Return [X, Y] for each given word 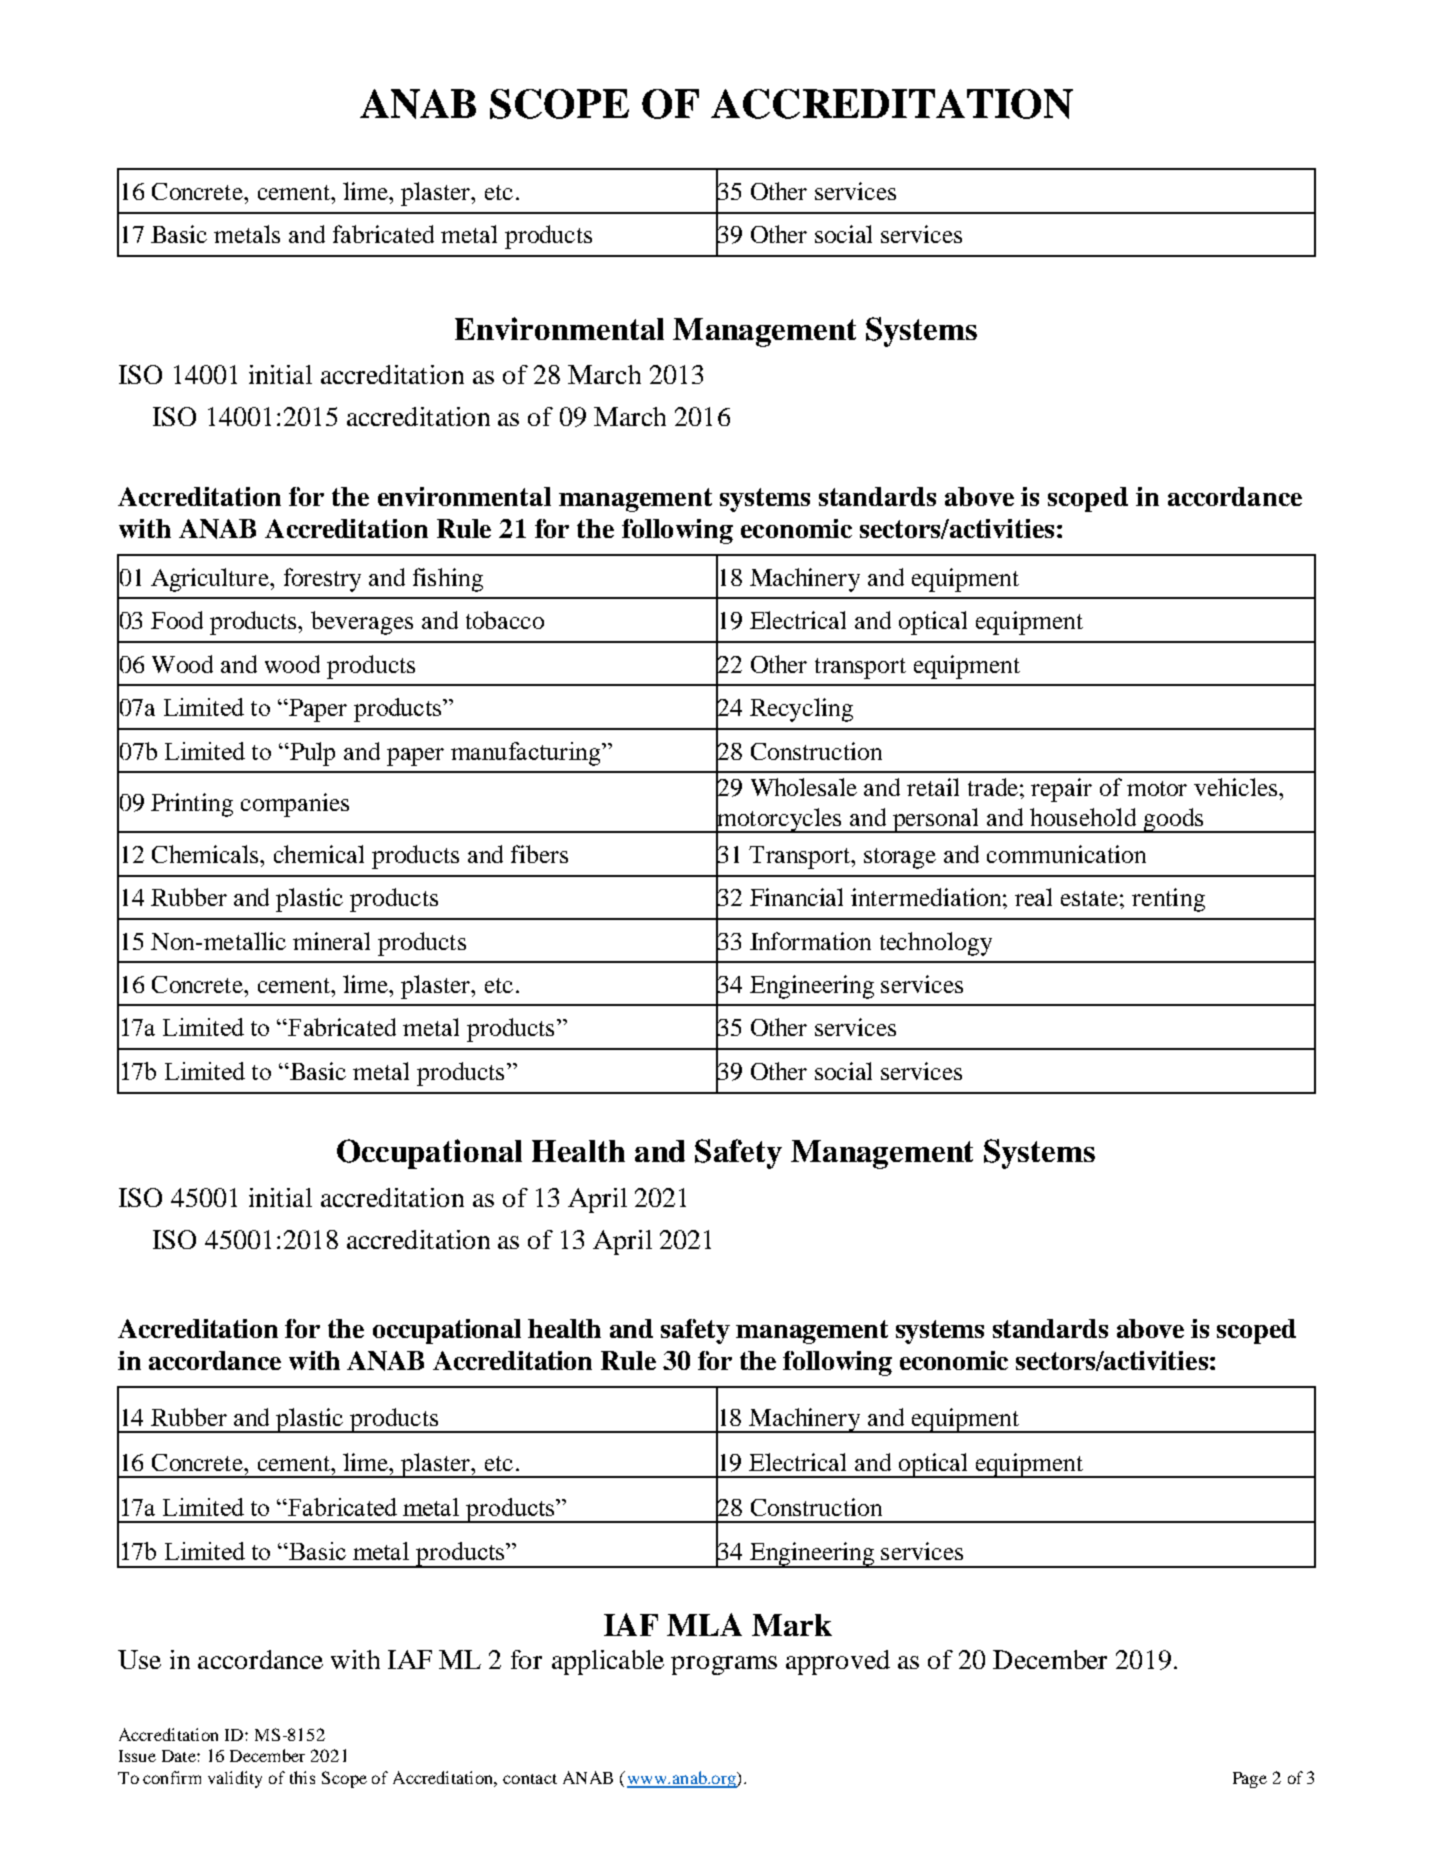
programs [724, 1665]
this [302, 1777]
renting [1168, 900]
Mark [792, 1625]
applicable [608, 1662]
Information [810, 941]
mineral [331, 941]
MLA [704, 1624]
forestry [322, 580]
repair [1061, 790]
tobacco [505, 620]
